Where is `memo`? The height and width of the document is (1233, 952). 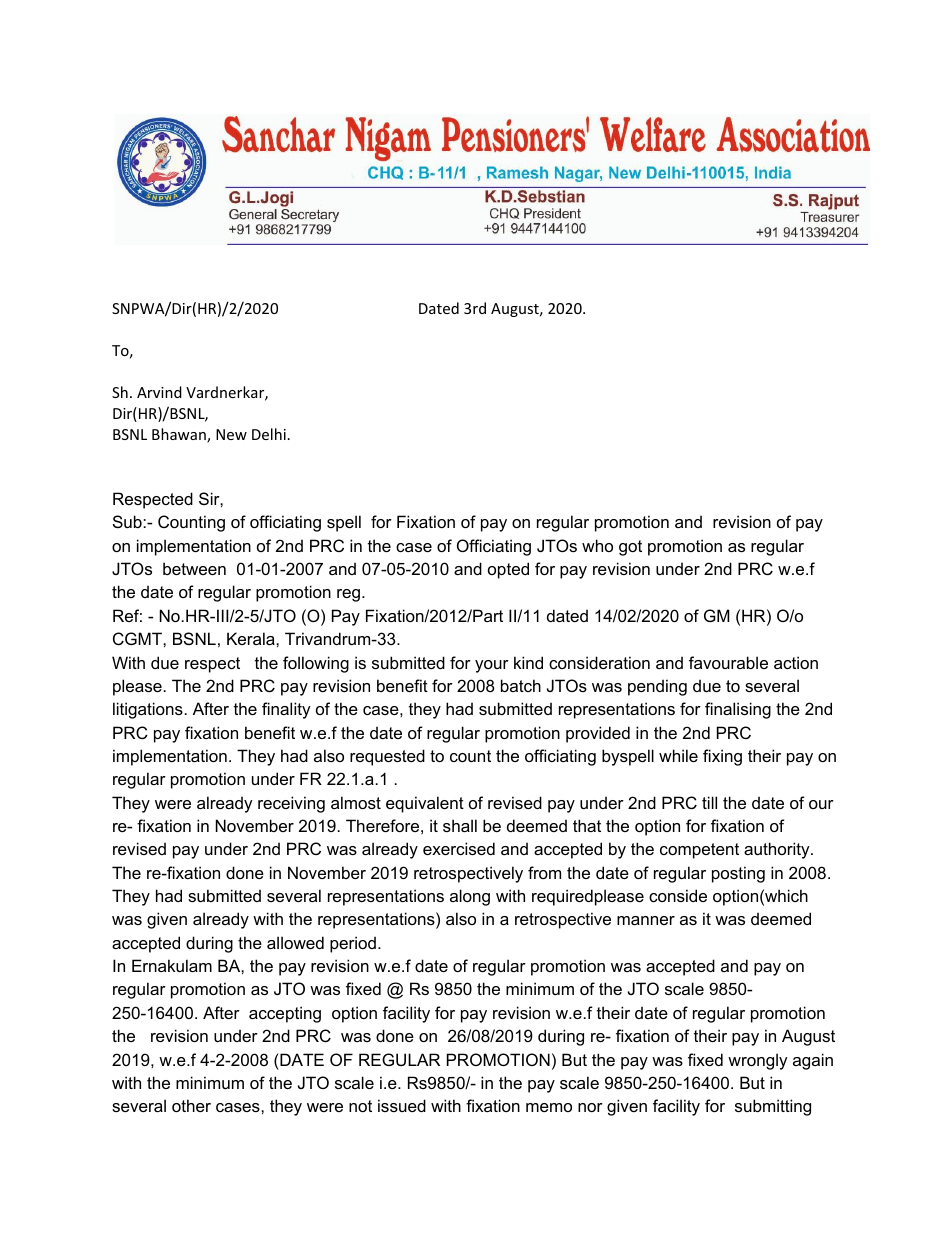
memo is located at coordinates (549, 1107).
